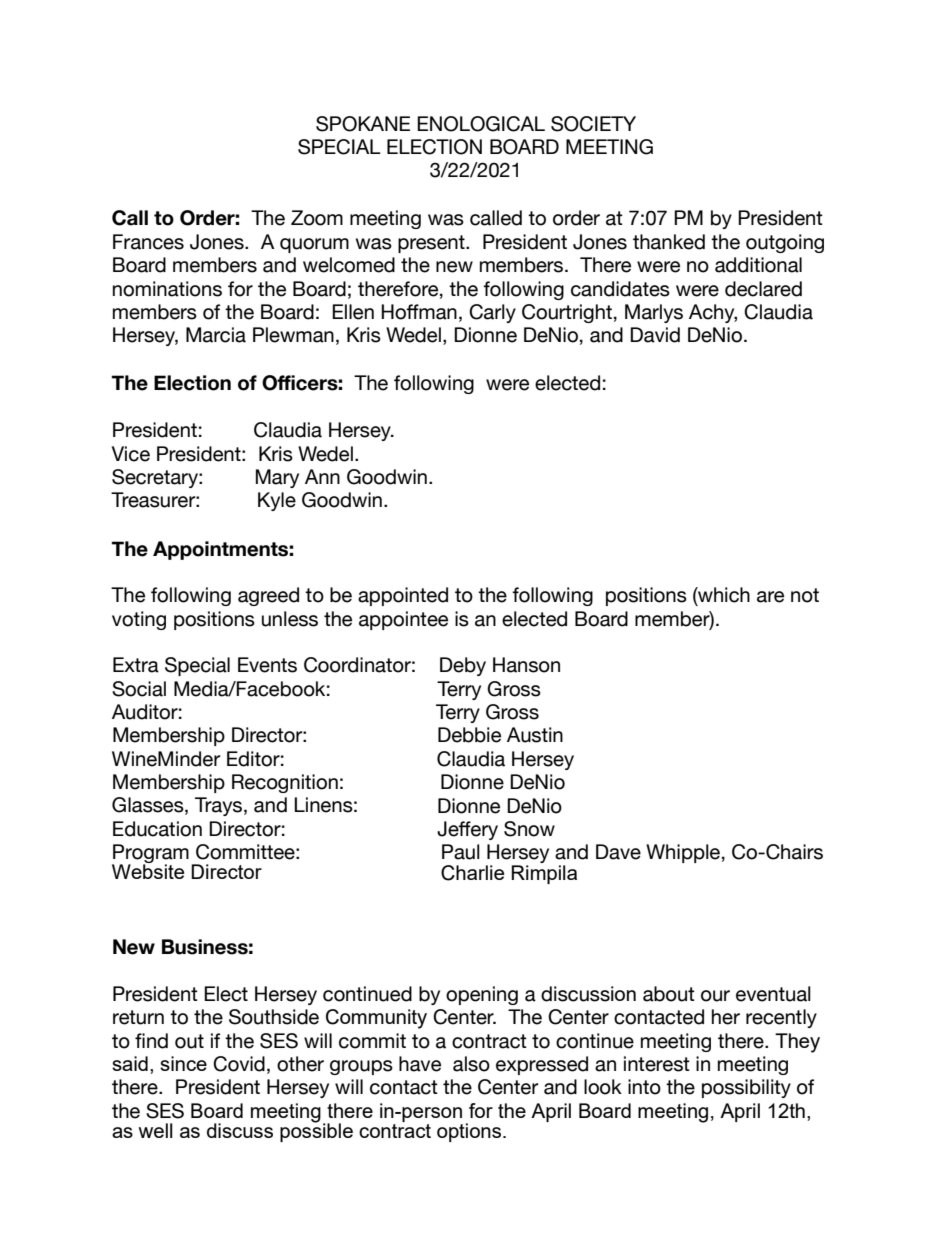 The width and height of the image is (952, 1233). What do you see at coordinates (805, 595) in the image?
I see `not` at bounding box center [805, 595].
